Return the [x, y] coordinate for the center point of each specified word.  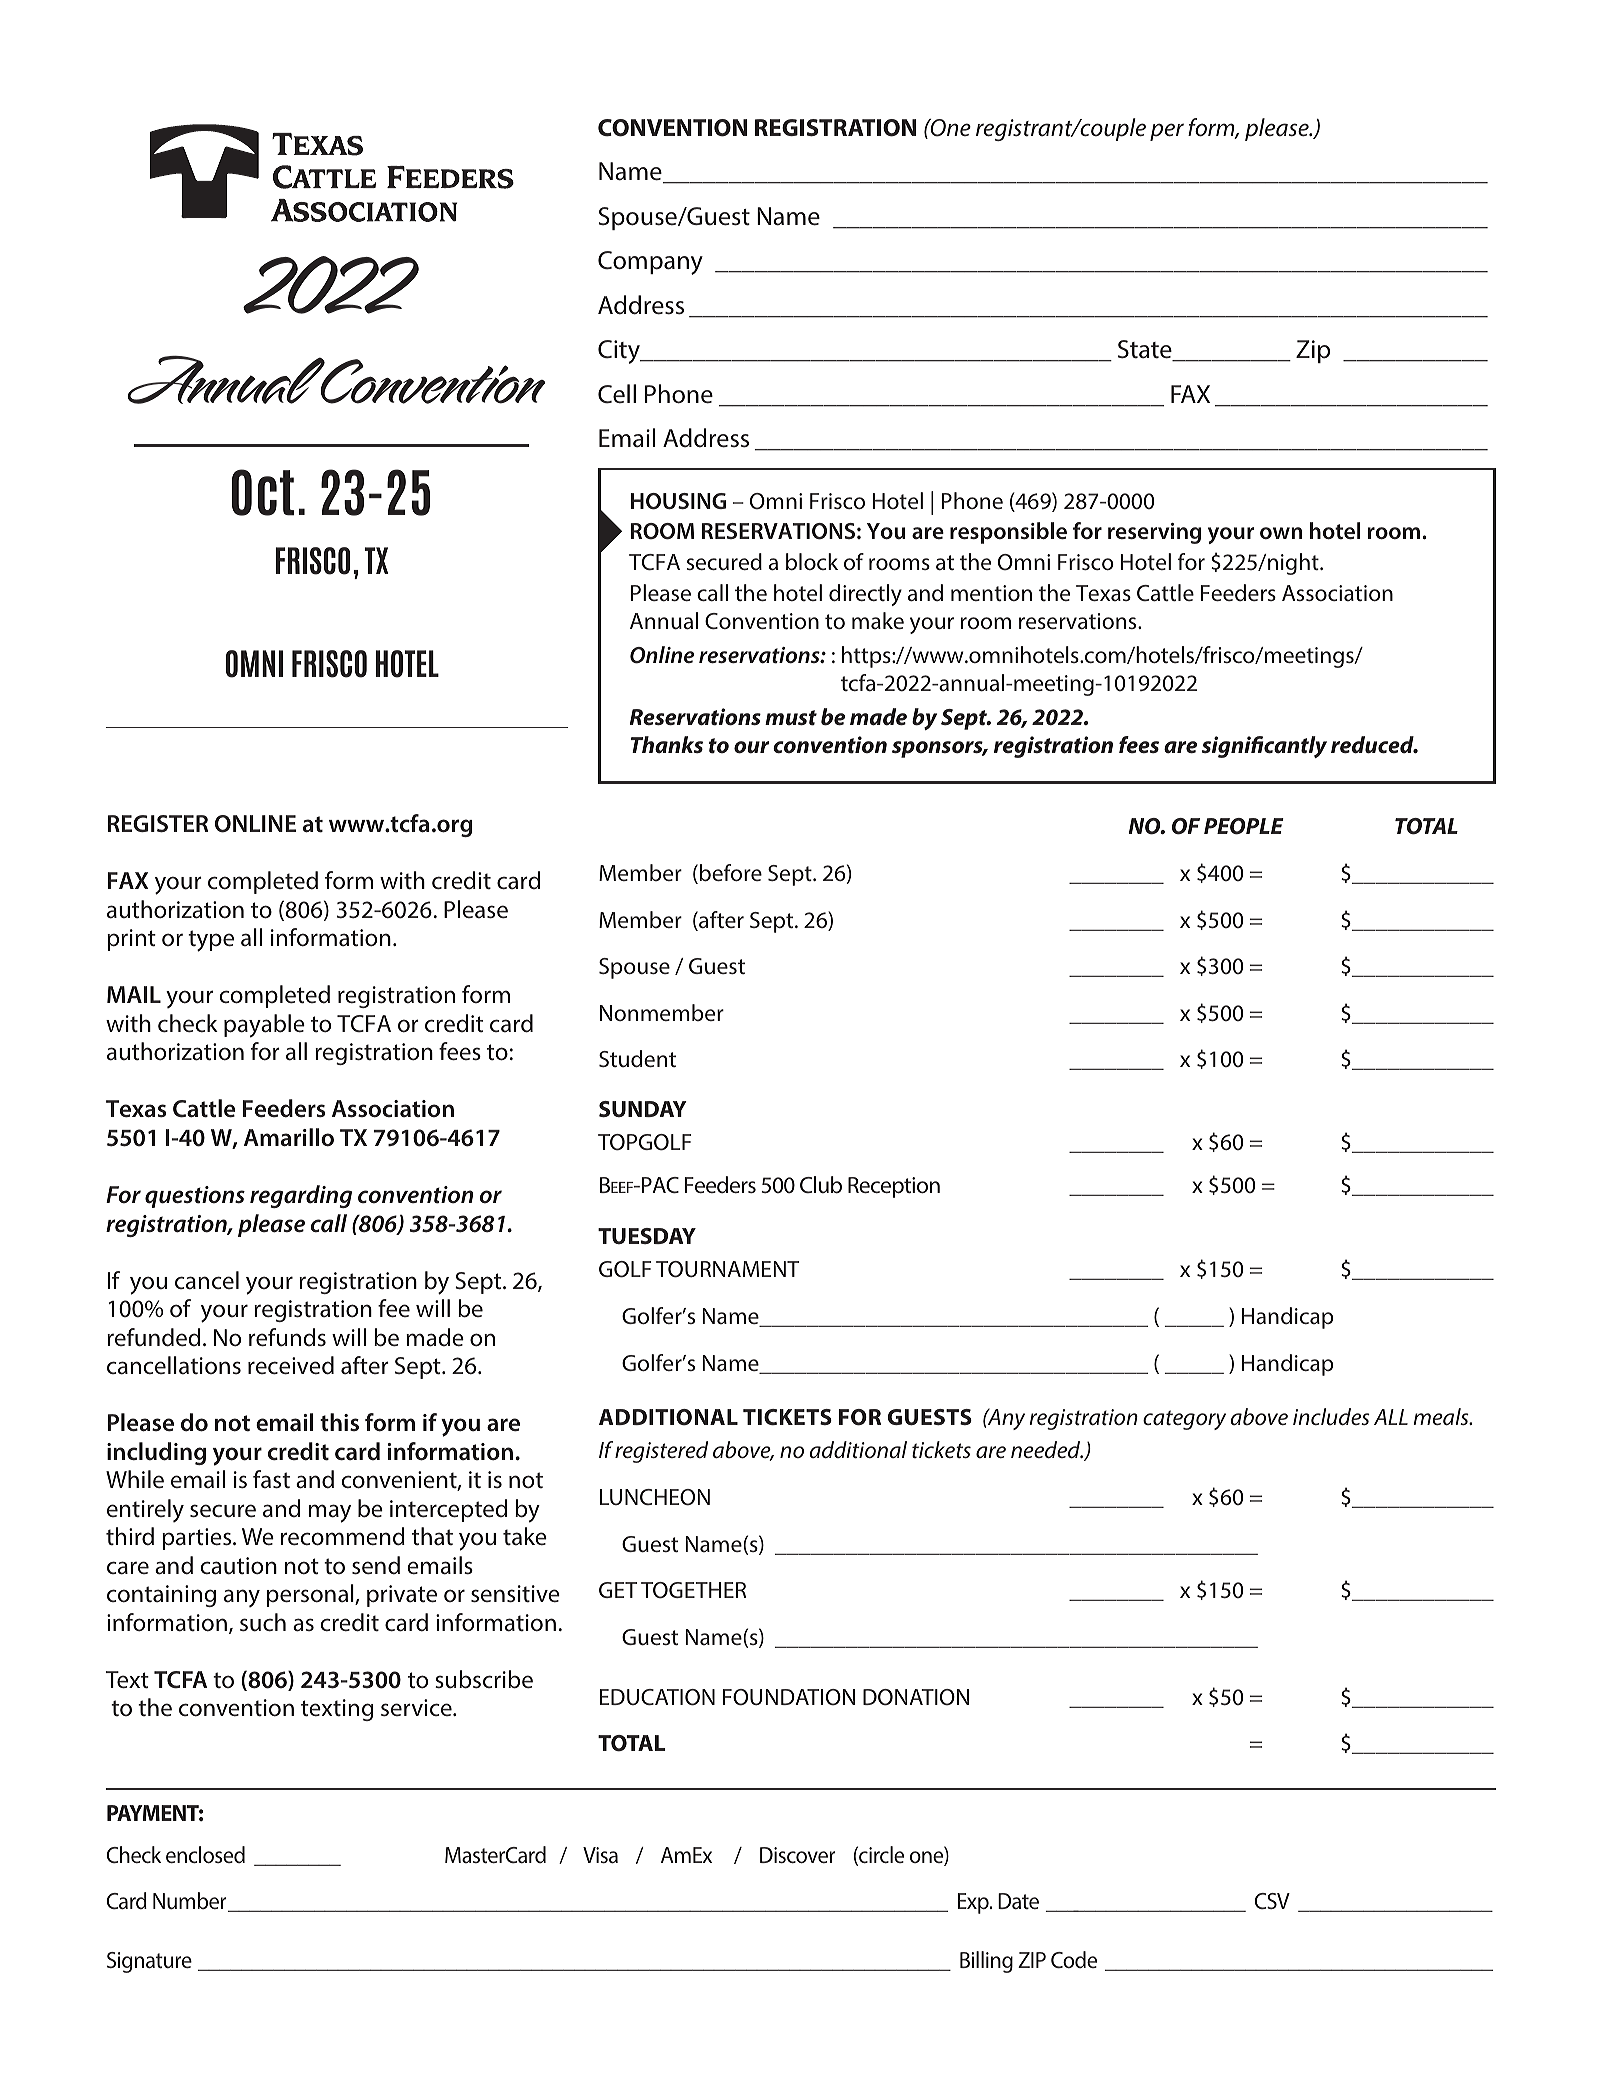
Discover [798, 1855]
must [791, 718]
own [1281, 533]
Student [637, 1059]
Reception [894, 1187]
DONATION [916, 1697]
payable [264, 1026]
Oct [263, 492]
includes [1331, 1417]
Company [650, 263]
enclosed [205, 1854]
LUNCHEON [655, 1497]
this [339, 1422]
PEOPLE [1244, 826]
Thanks [667, 744]
